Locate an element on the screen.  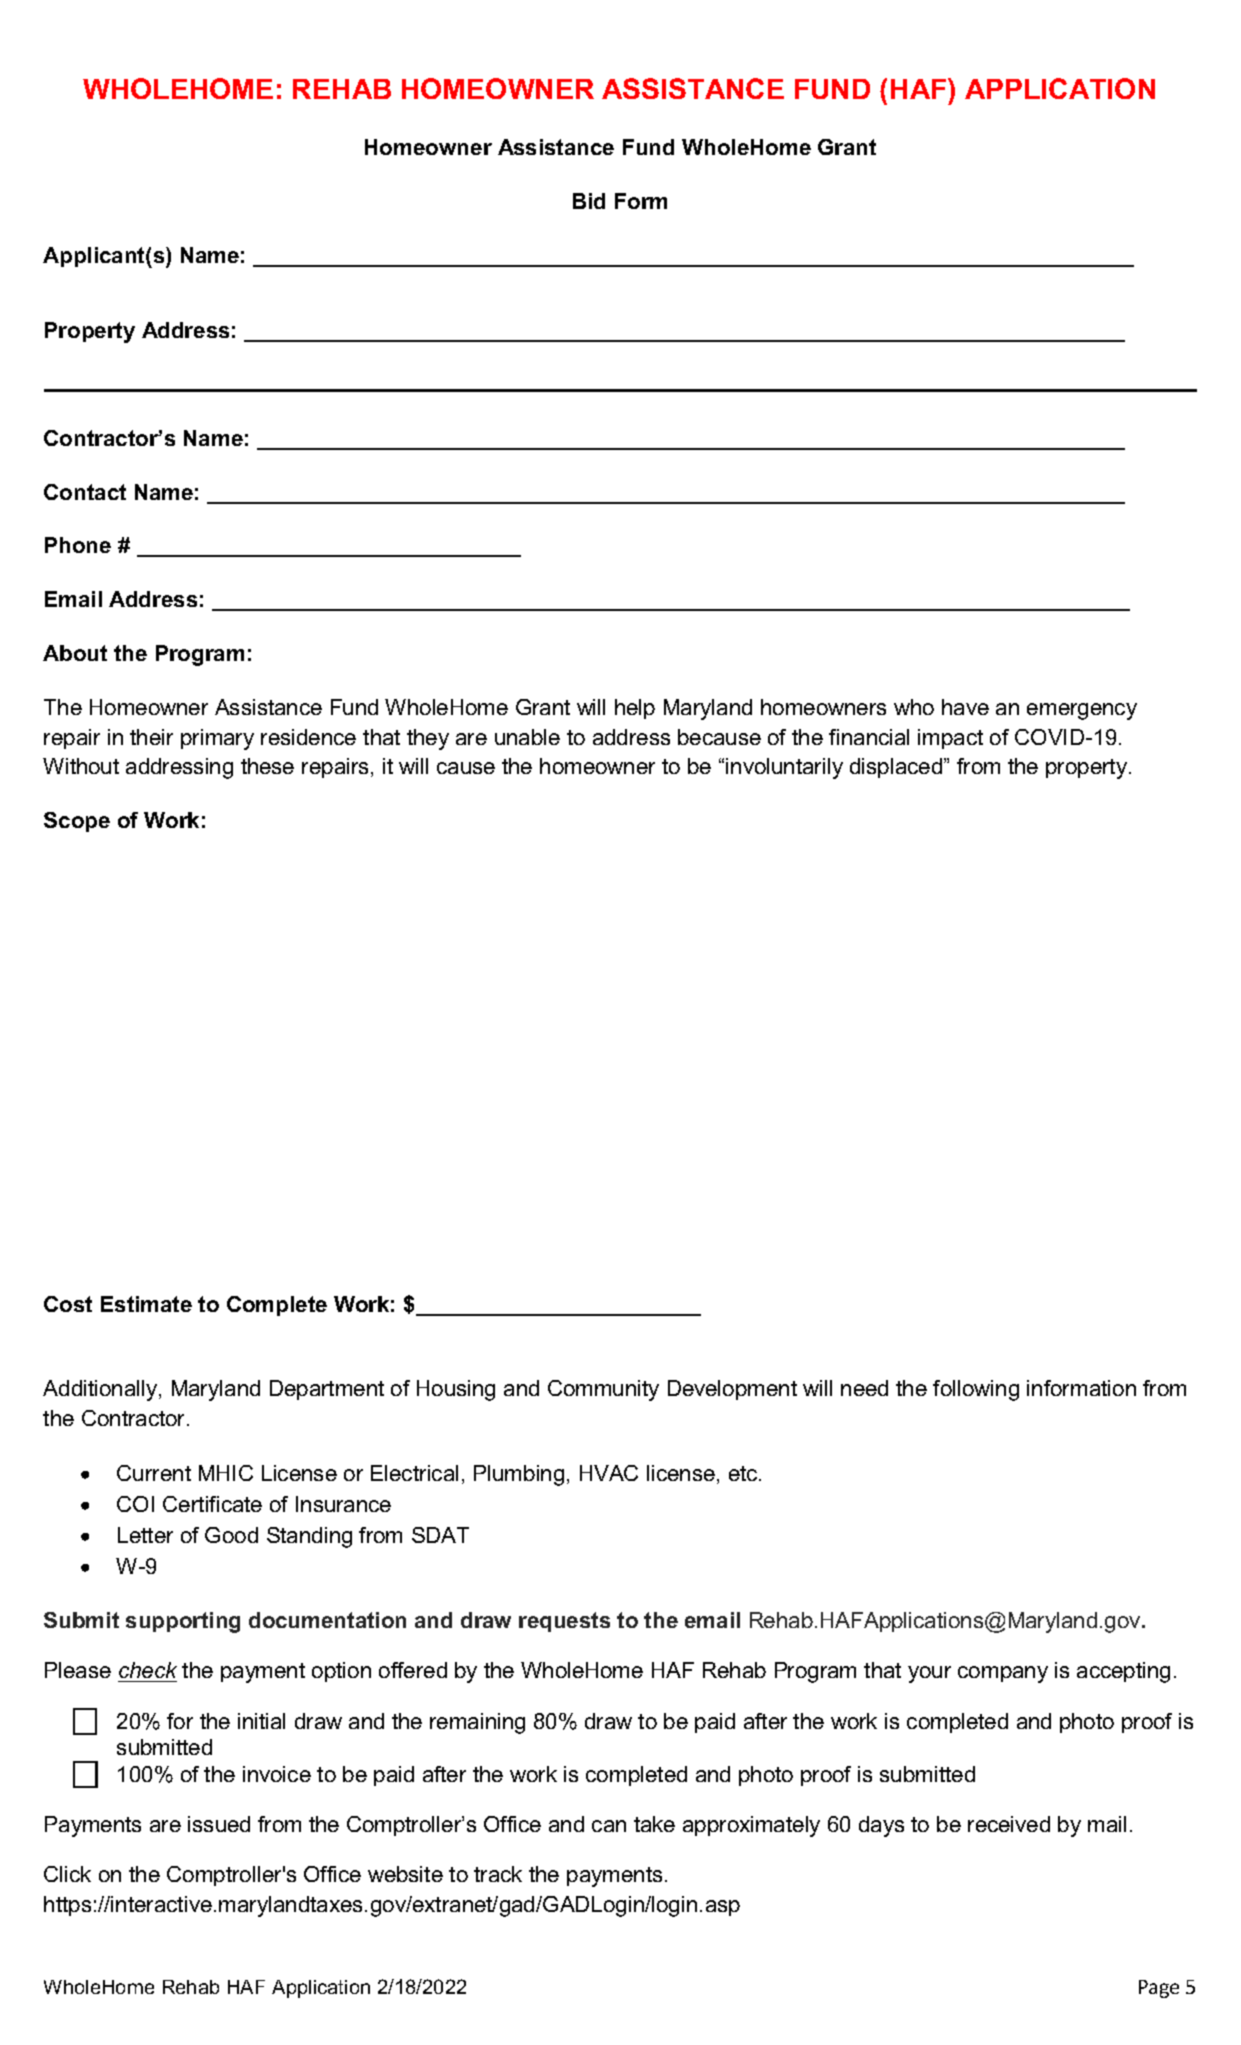
Estimate is located at coordinates (146, 1304).
